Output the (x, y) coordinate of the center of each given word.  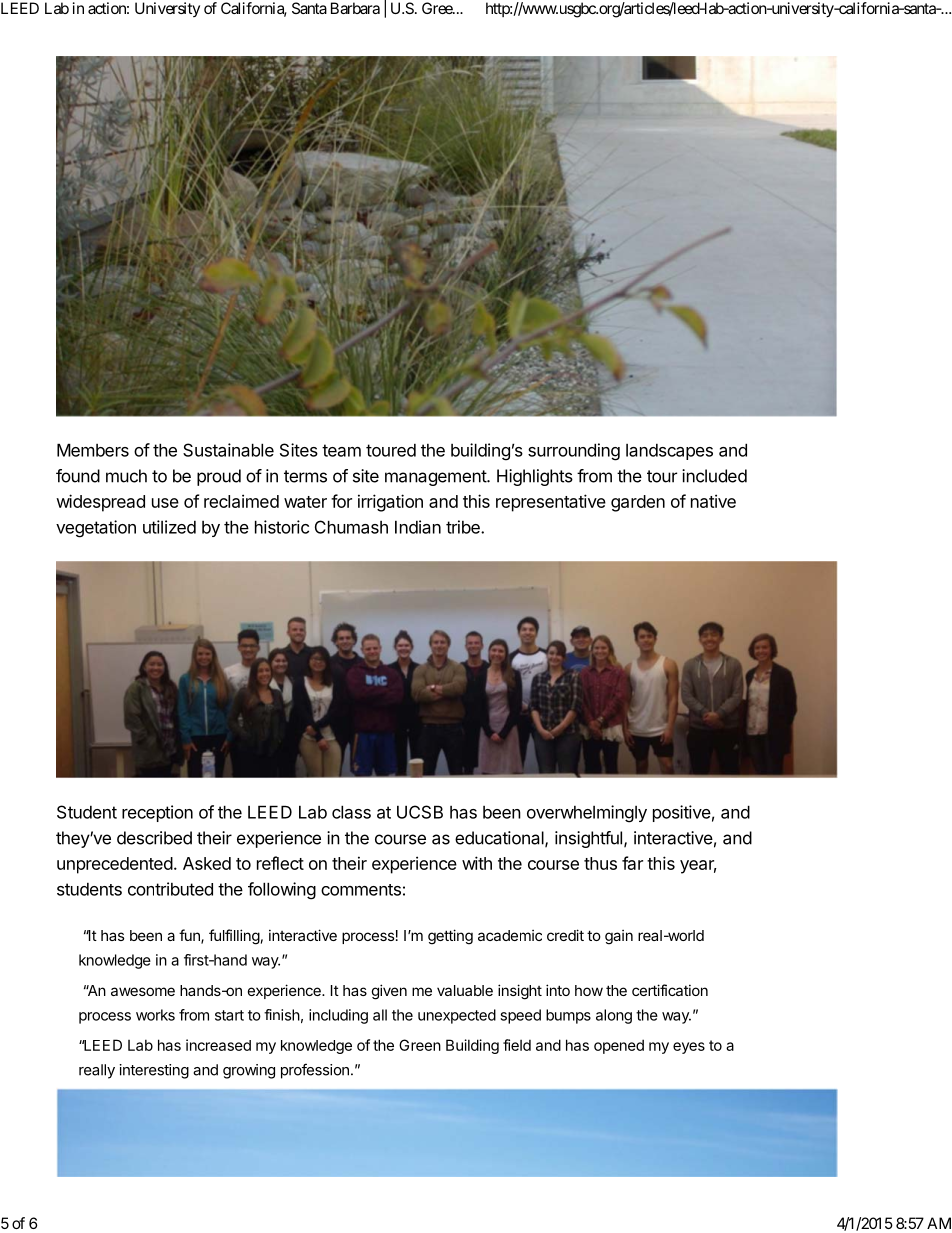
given (389, 992)
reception (157, 813)
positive (682, 813)
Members (93, 450)
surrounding (574, 452)
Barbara (355, 8)
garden (638, 503)
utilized (169, 527)
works (155, 1015)
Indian (418, 527)
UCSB (420, 812)
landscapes (669, 452)
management (436, 478)
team (341, 450)
